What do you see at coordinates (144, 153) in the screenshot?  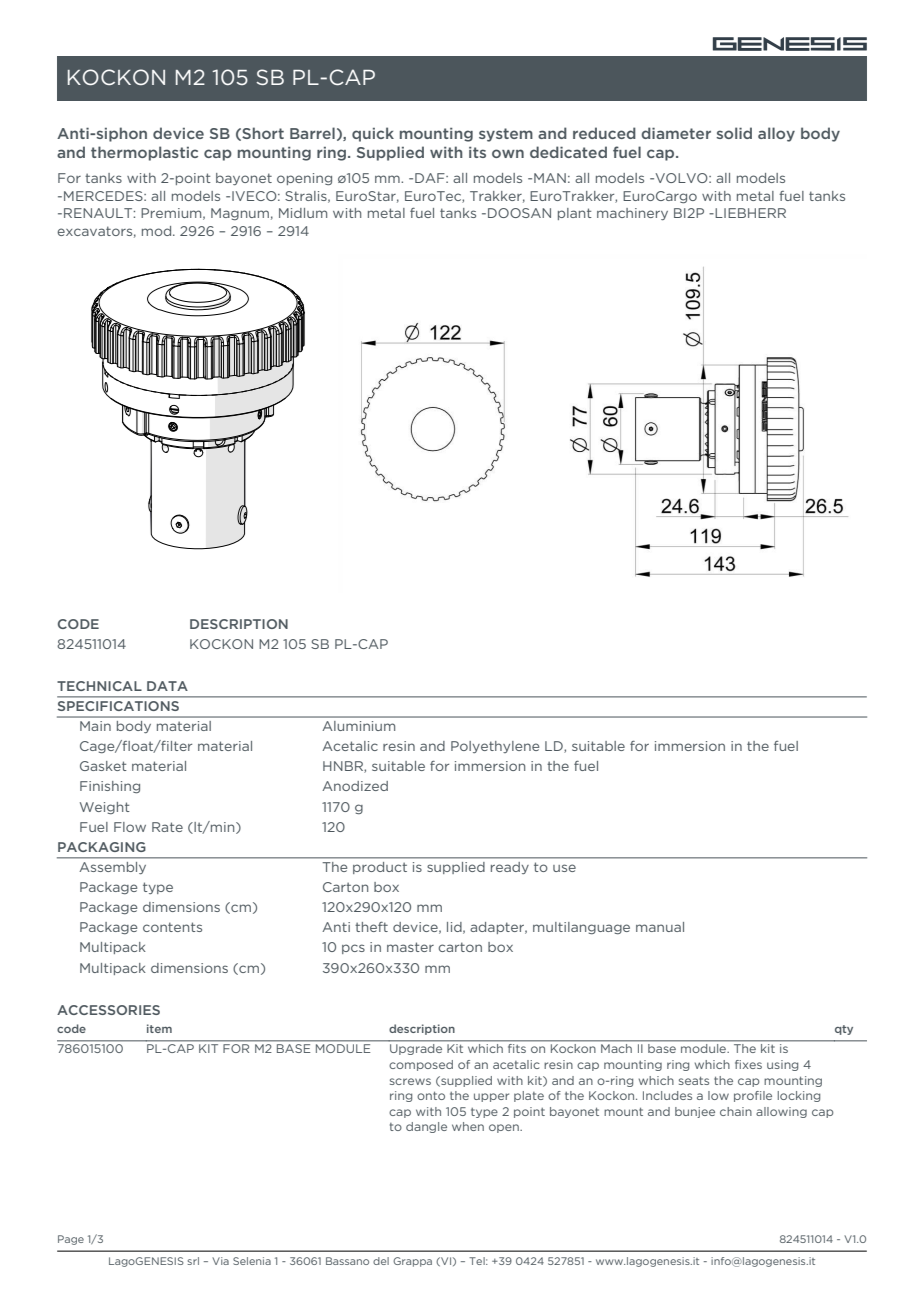 I see `thermoplastic` at bounding box center [144, 153].
